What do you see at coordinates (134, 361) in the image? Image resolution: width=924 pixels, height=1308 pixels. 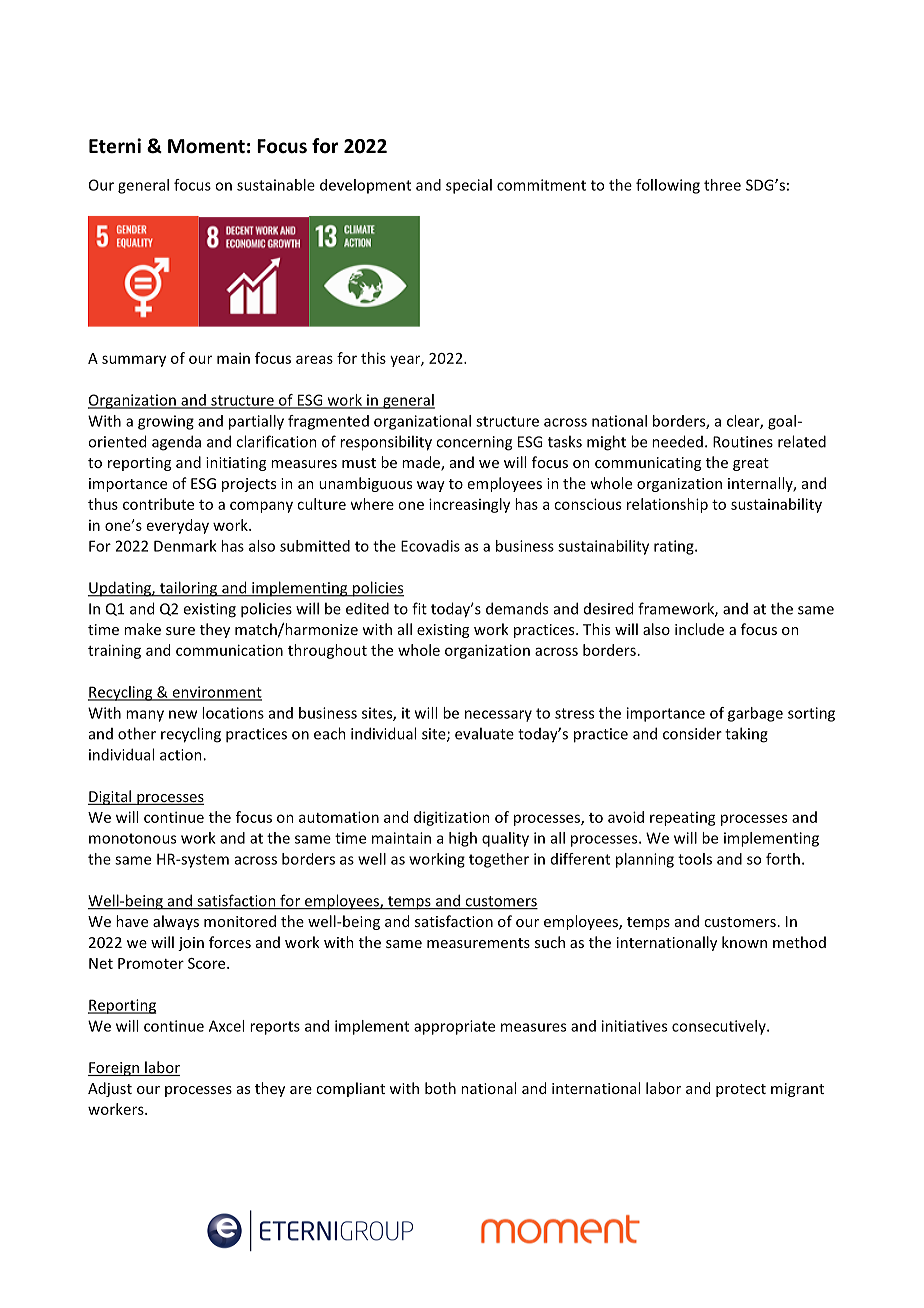 I see `summary` at bounding box center [134, 361].
